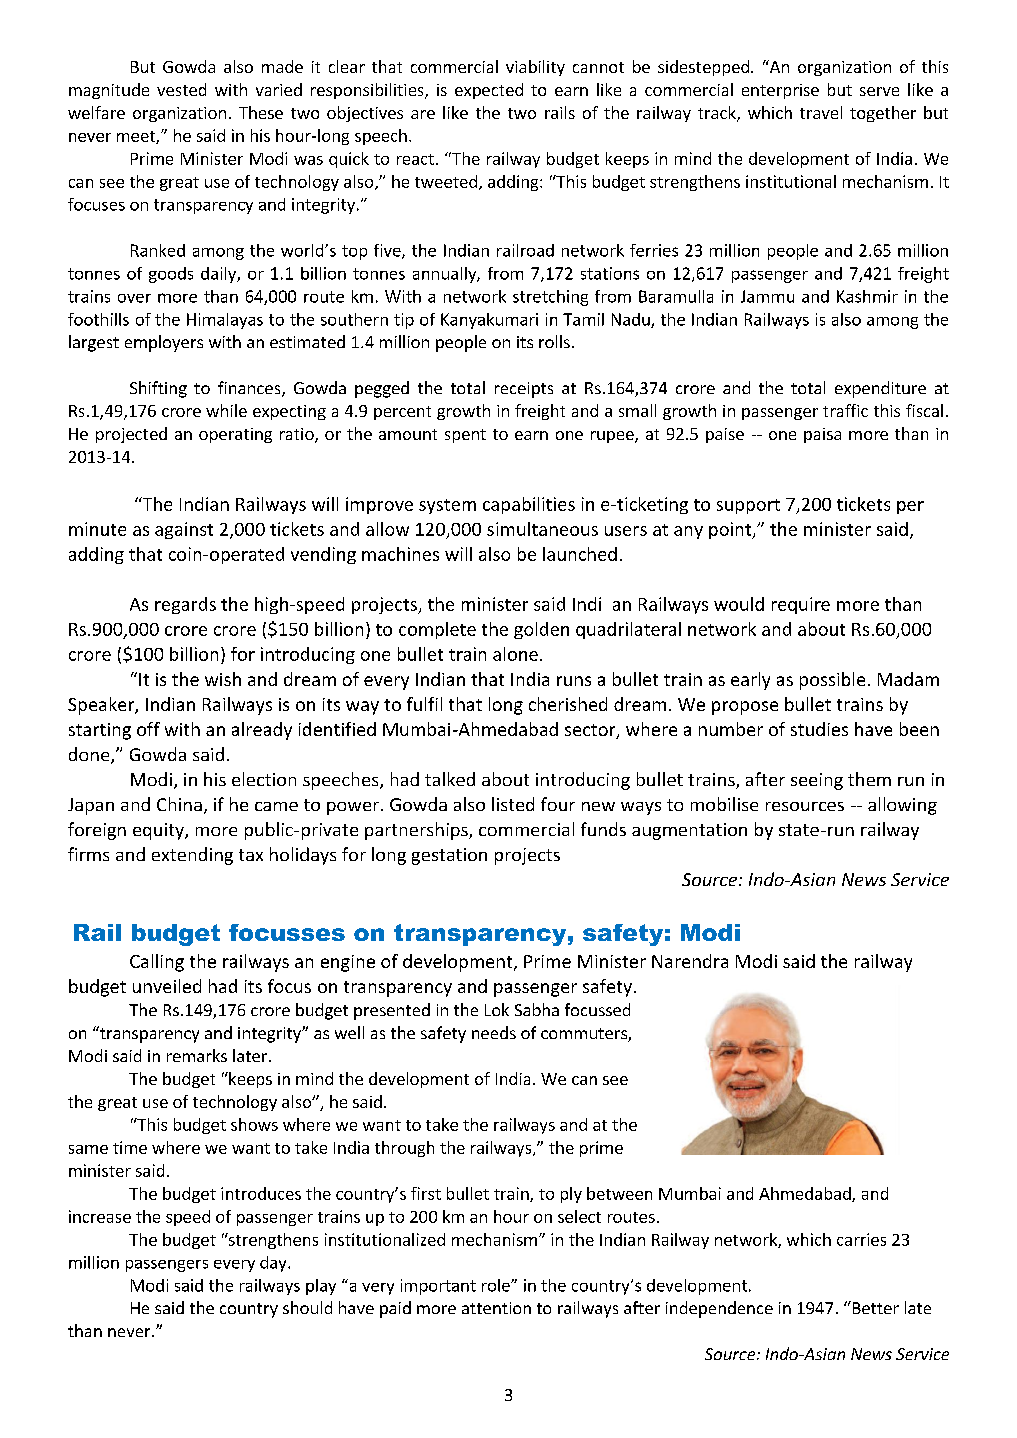 This page has width=1017, height=1438. What do you see at coordinates (181, 89) in the page?
I see `vested` at bounding box center [181, 89].
